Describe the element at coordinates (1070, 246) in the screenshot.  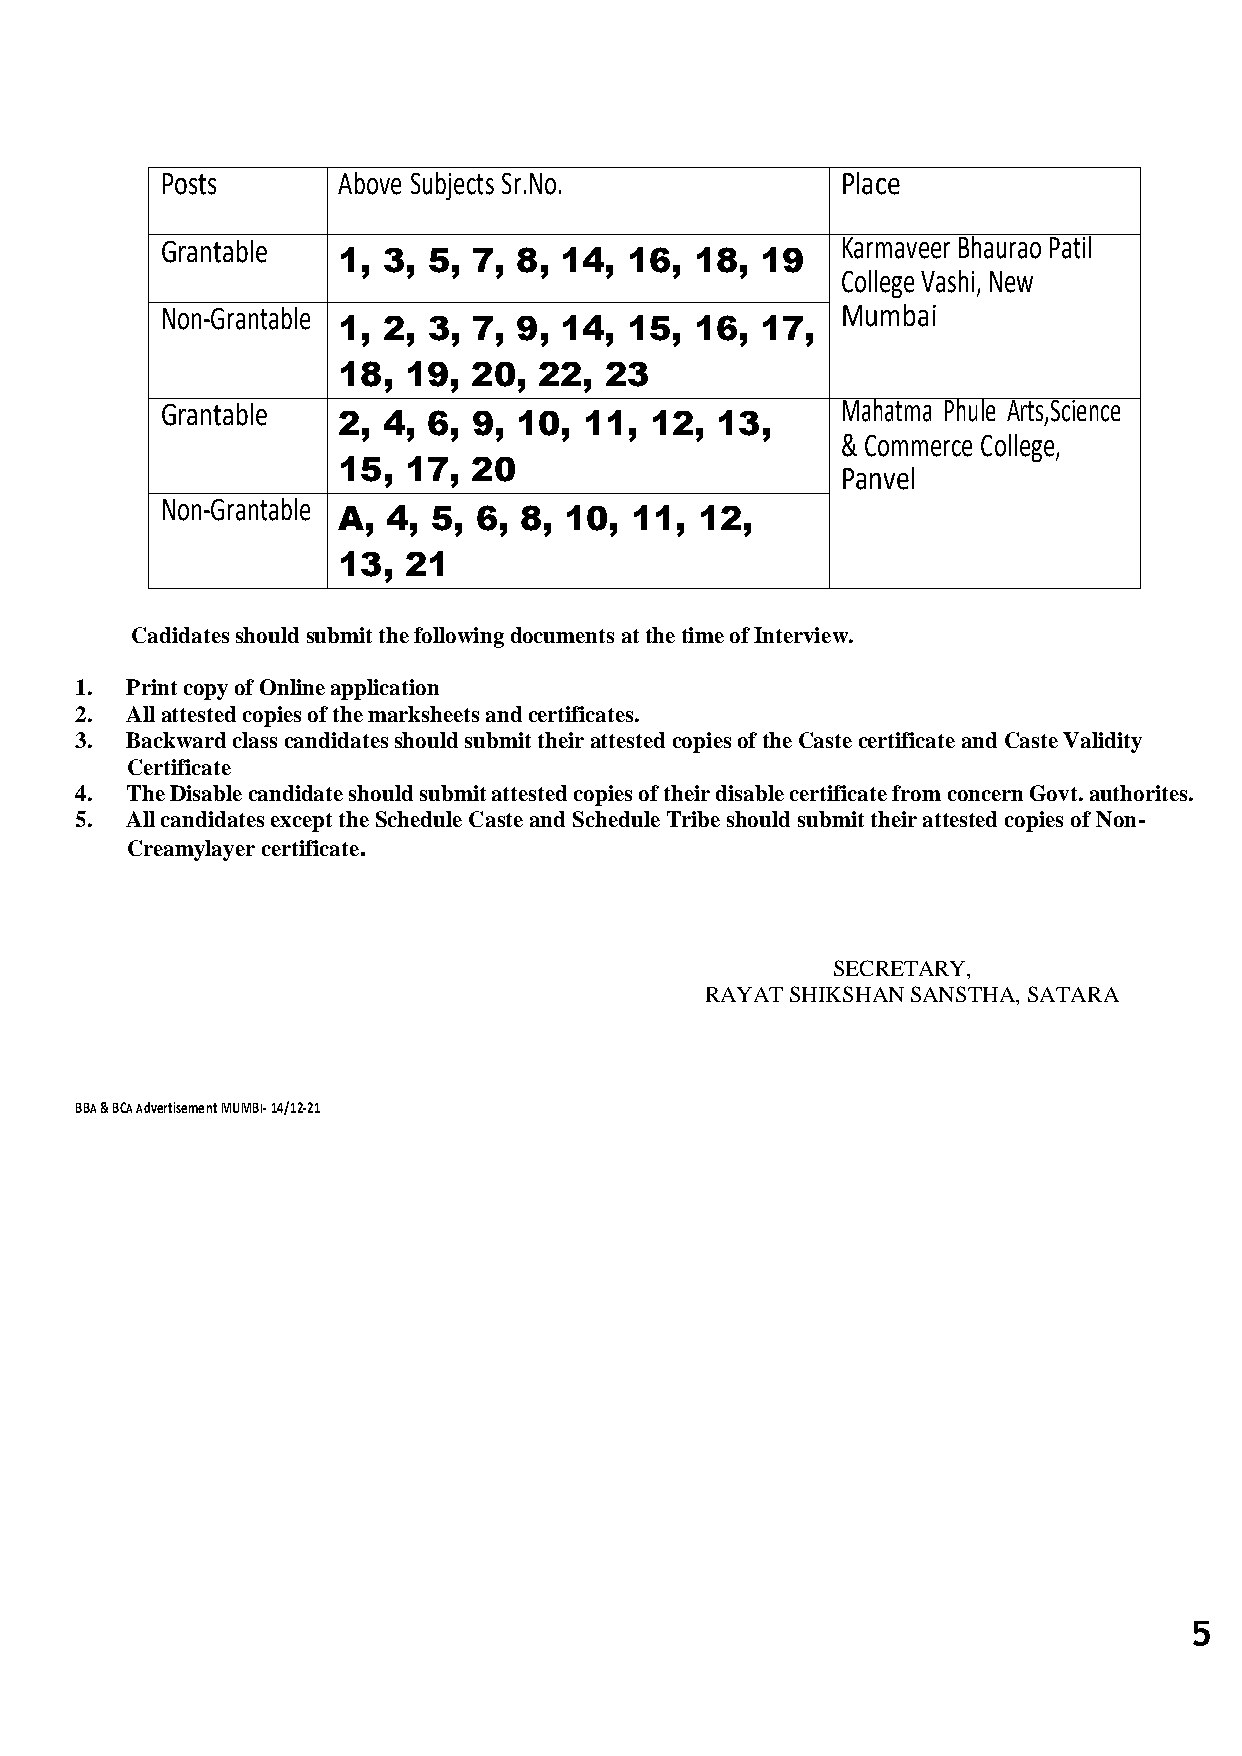
I see `Patil` at that location.
